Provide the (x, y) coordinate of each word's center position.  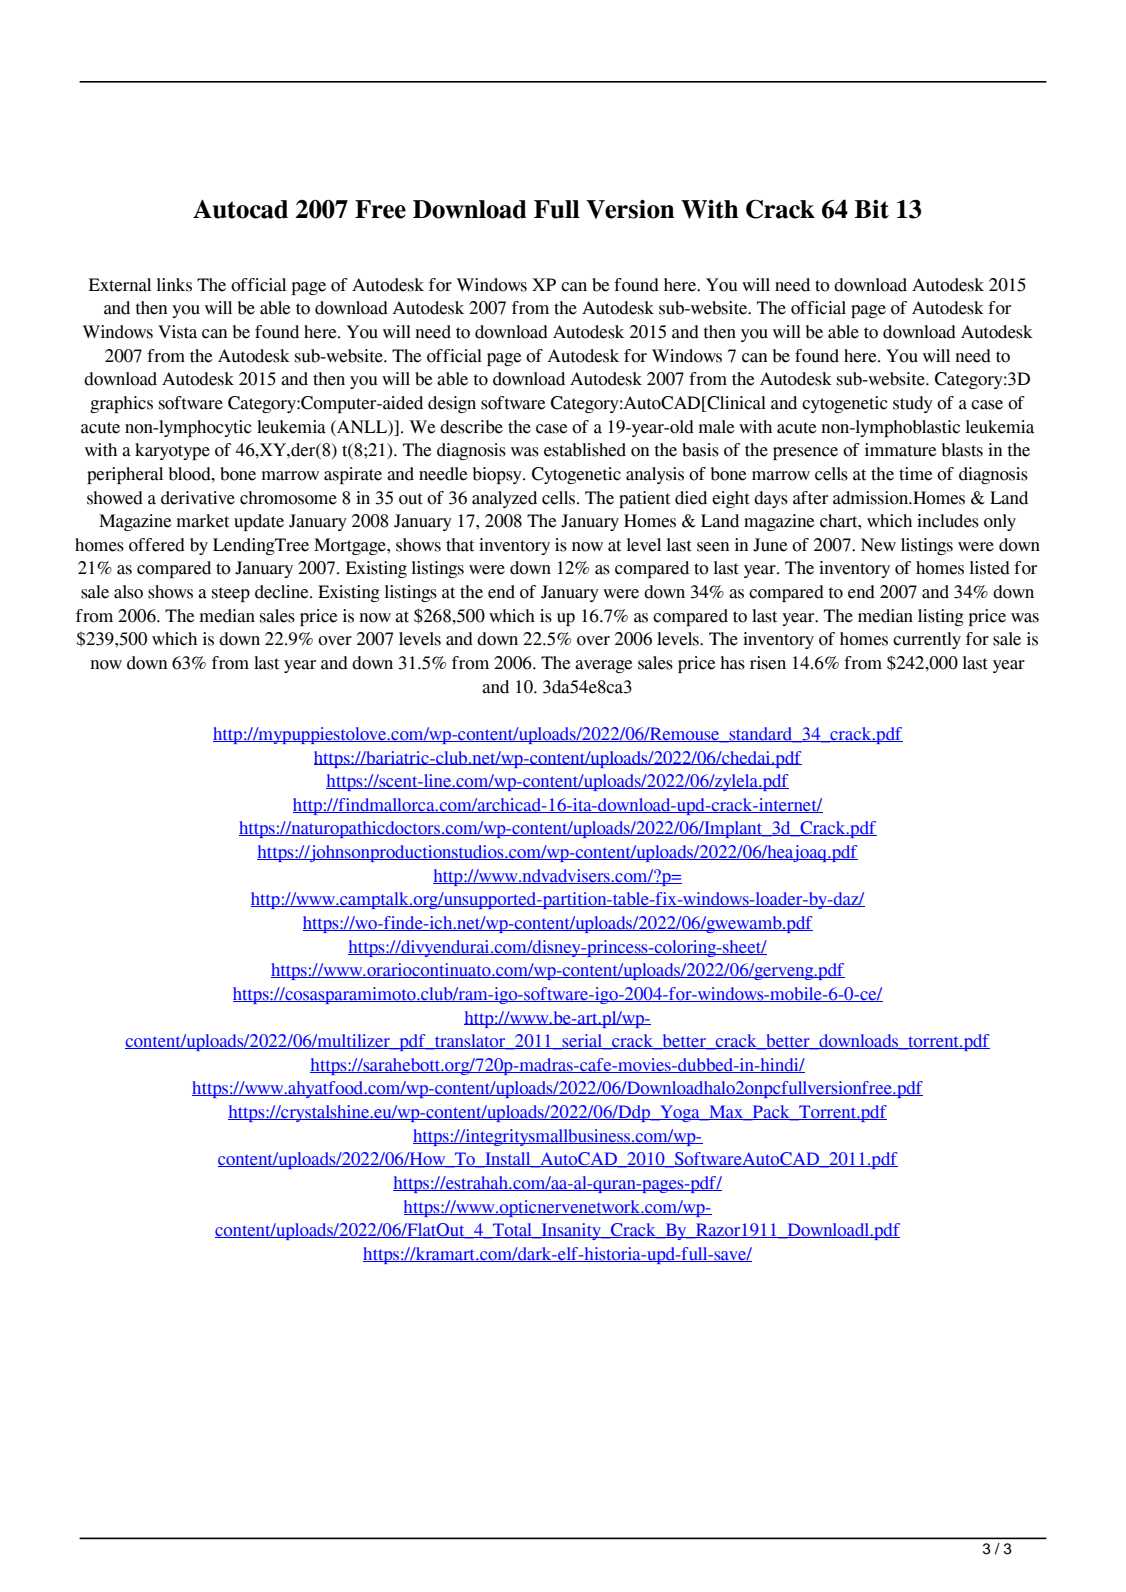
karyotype (172, 451)
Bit (871, 209)
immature (901, 450)
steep (231, 594)
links (174, 285)
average (604, 666)
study (913, 404)
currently (927, 640)
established (585, 450)
